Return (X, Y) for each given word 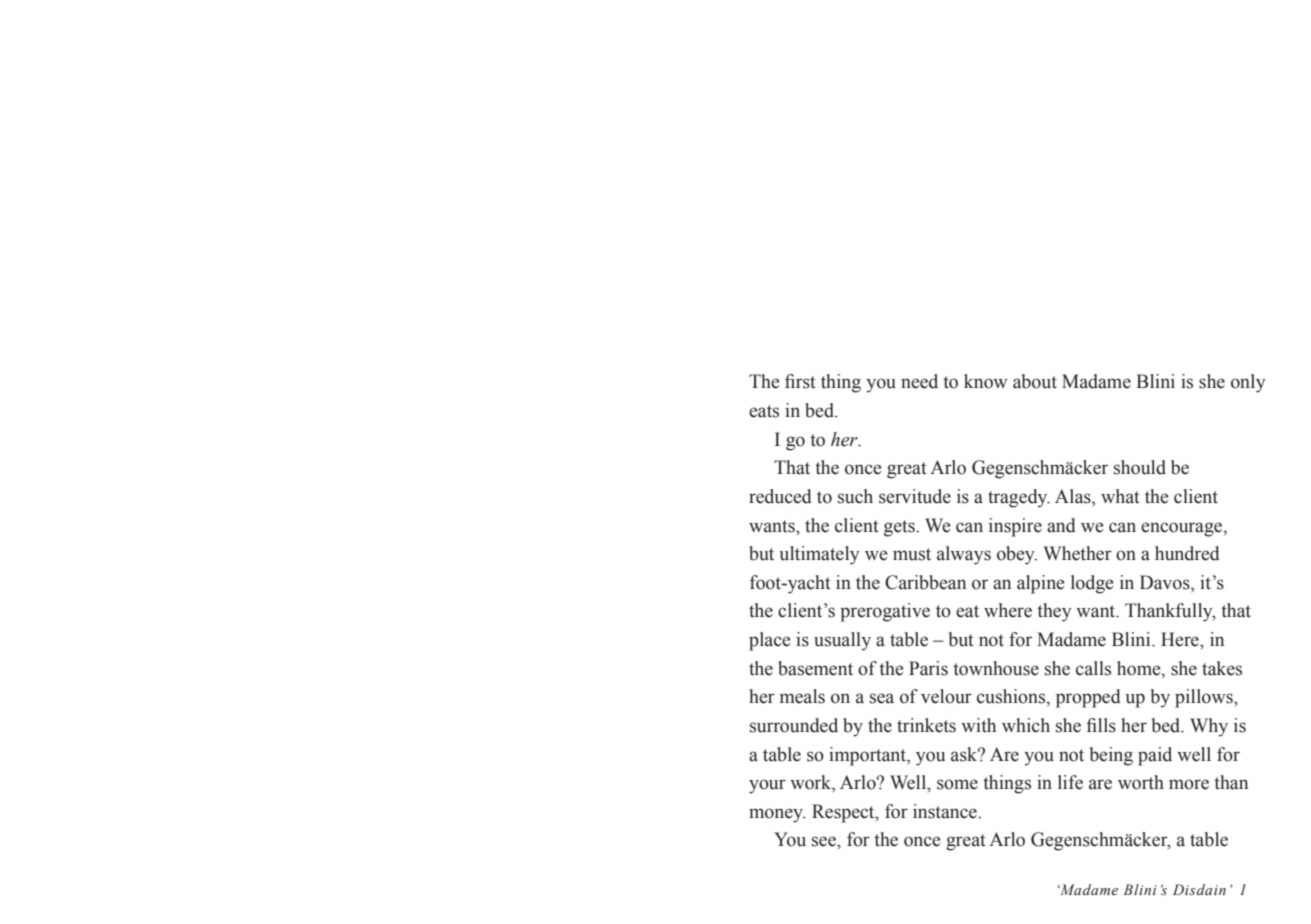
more (1189, 784)
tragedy (1019, 498)
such (855, 496)
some (957, 784)
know (986, 381)
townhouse (996, 668)
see (825, 841)
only (1248, 383)
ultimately (819, 555)
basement (815, 668)
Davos (1166, 582)
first (800, 381)
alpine (1041, 584)
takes (1222, 668)
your (767, 786)
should (1140, 467)
